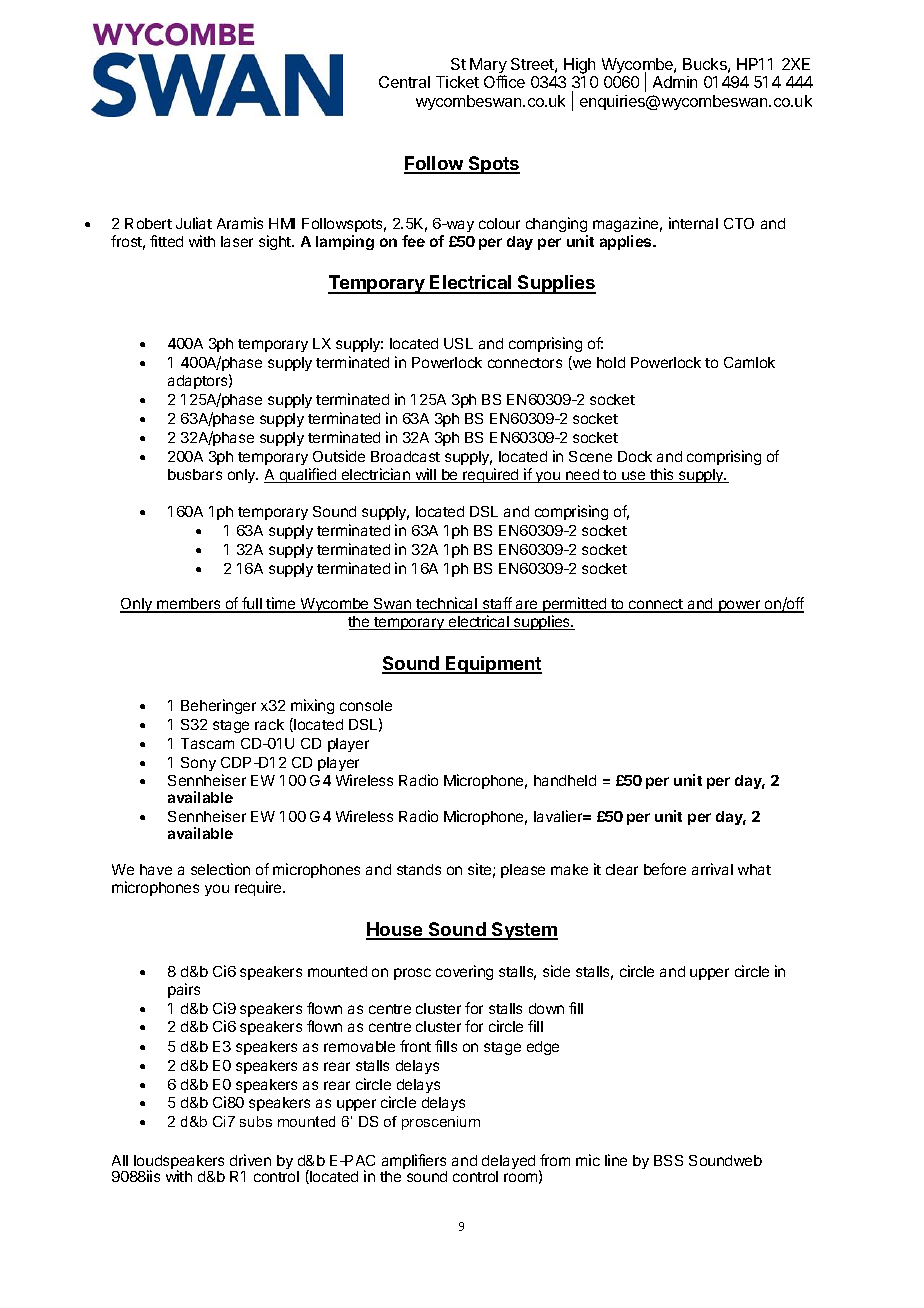 The width and height of the screenshot is (924, 1308). Describe the element at coordinates (668, 1160) in the screenshot. I see `BSS` at that location.
